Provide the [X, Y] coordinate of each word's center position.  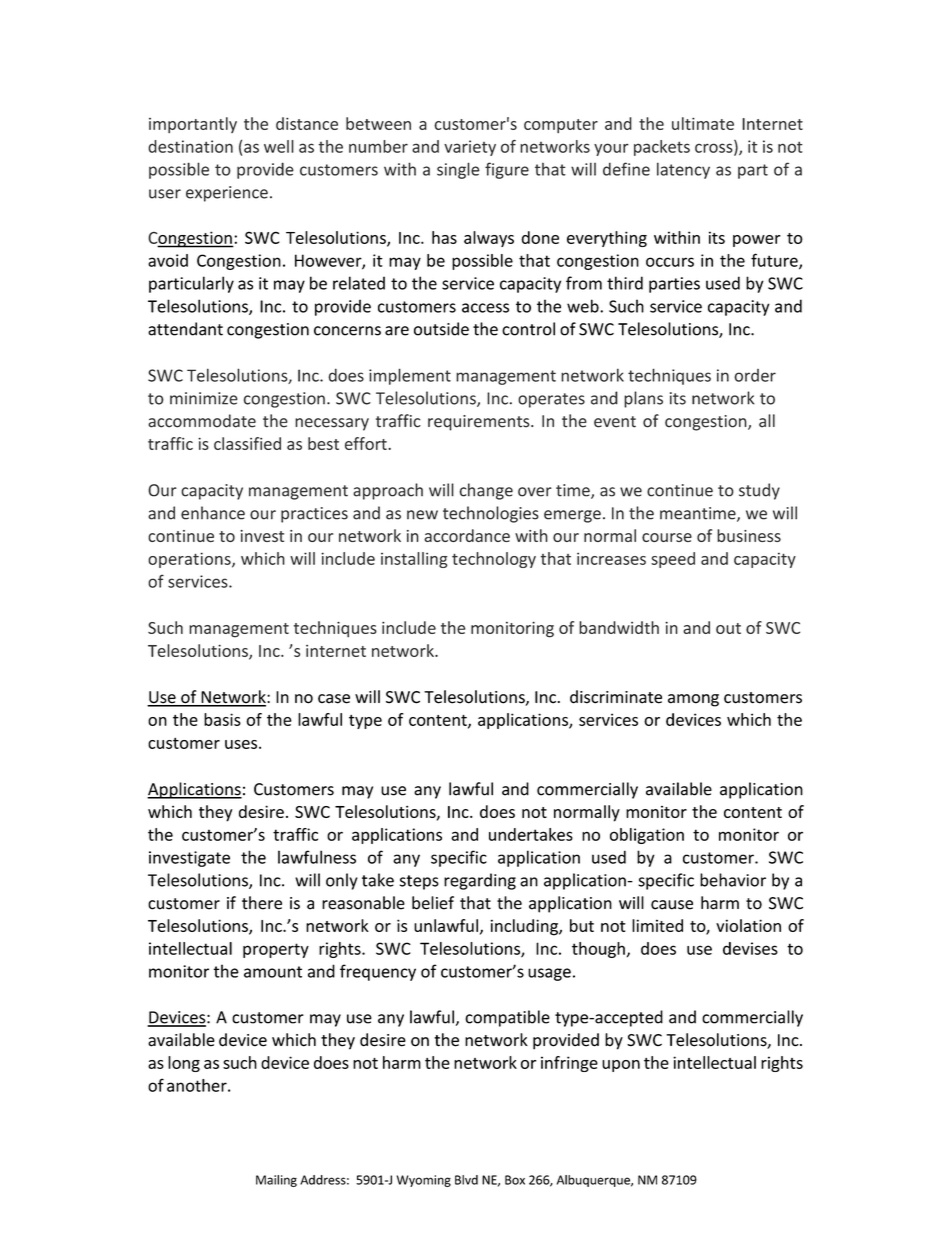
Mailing [276, 1181]
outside [441, 329]
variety [470, 148]
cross [715, 149]
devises [750, 948]
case [334, 699]
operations [190, 560]
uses [242, 744]
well [279, 146]
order [755, 375]
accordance [467, 535]
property [276, 950]
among [693, 700]
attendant [185, 329]
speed [673, 560]
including [525, 927]
